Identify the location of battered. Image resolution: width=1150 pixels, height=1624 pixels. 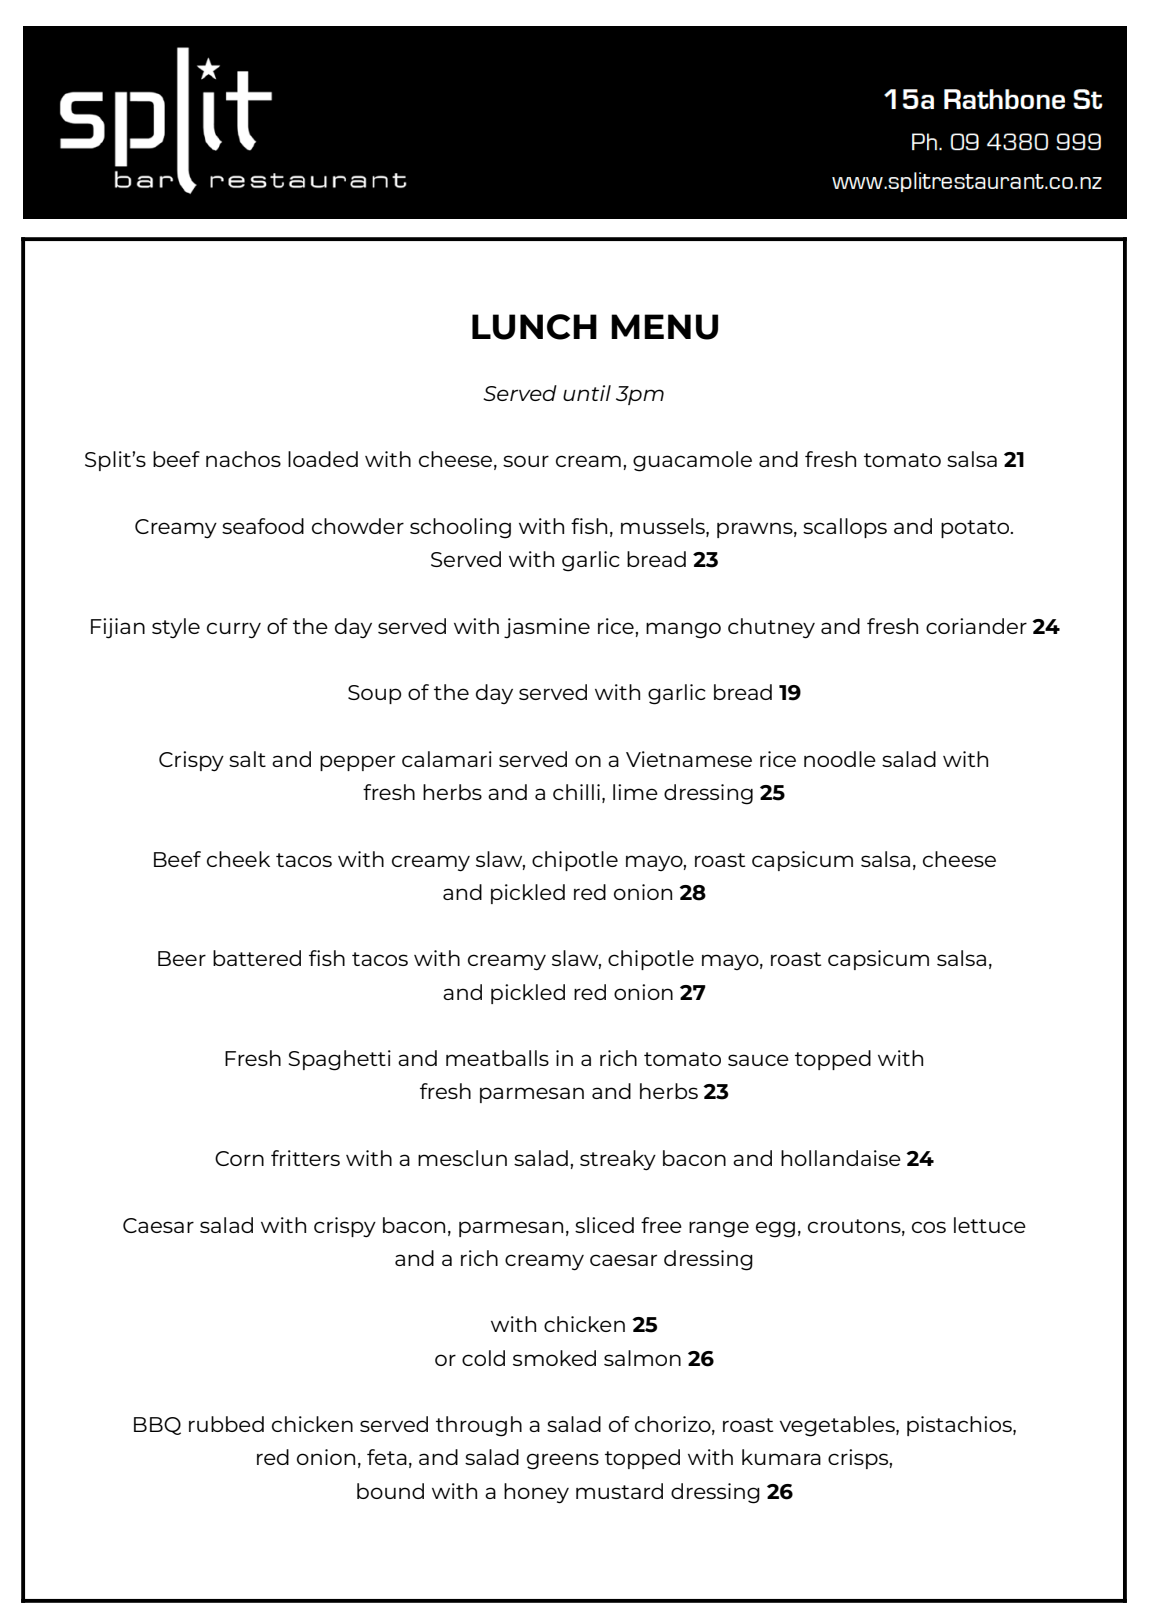
(257, 958).
